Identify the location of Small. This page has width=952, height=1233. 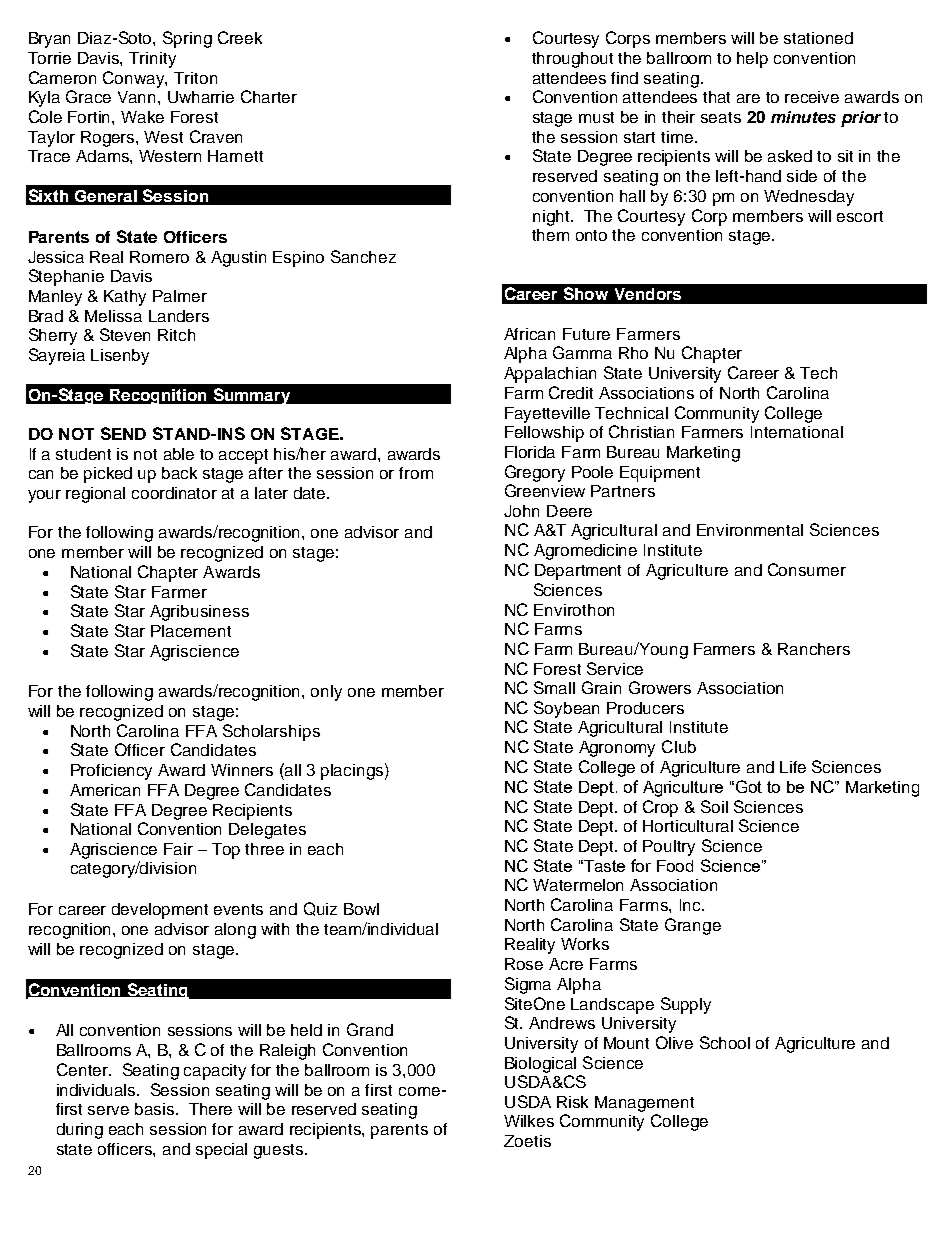
(554, 687).
